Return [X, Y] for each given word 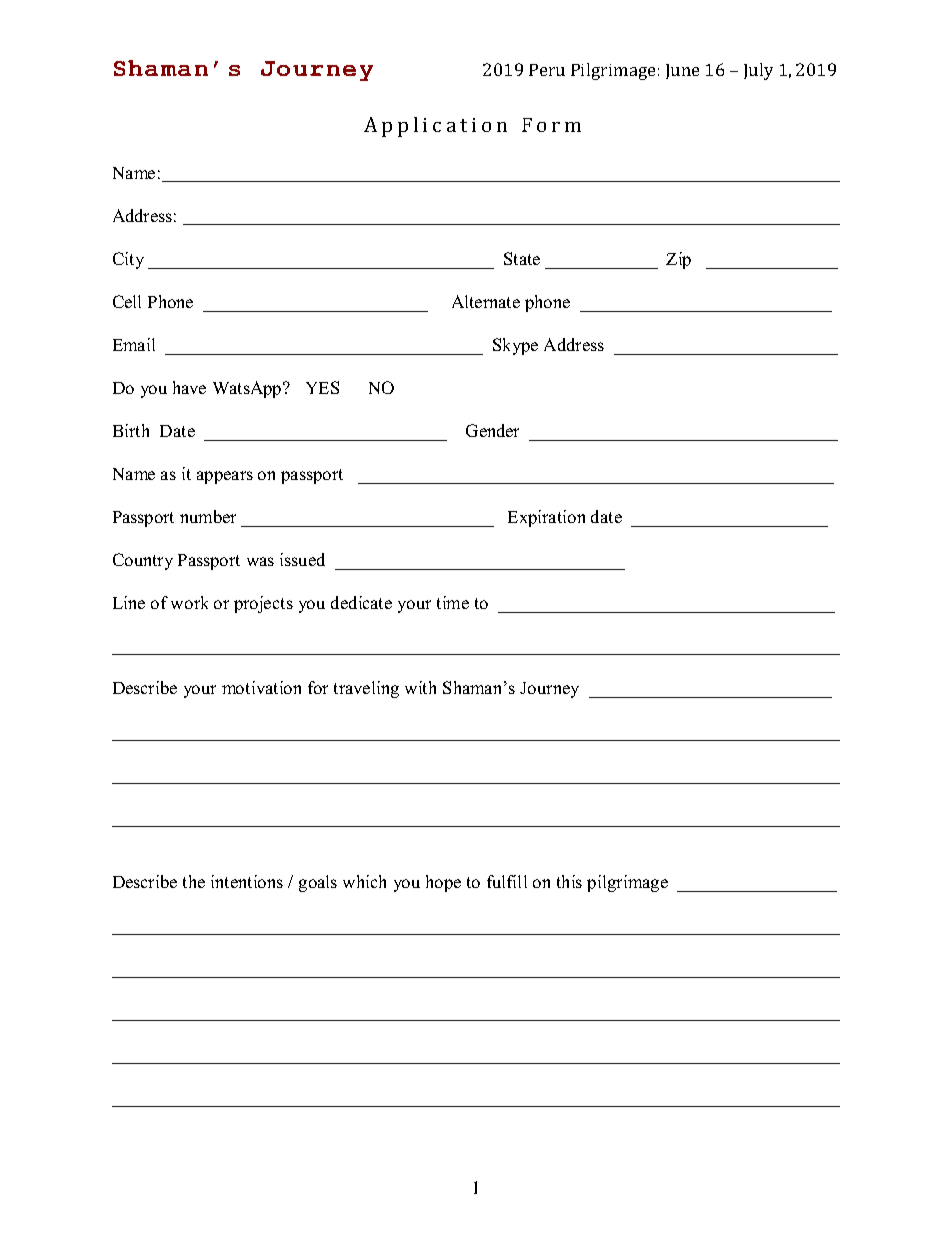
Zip [678, 260]
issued [302, 559]
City [128, 260]
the [194, 881]
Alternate [486, 301]
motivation [261, 687]
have [189, 387]
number [208, 516]
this [569, 881]
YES [322, 387]
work [189, 602]
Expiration [546, 518]
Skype [515, 346]
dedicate [361, 602]
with [420, 687]
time [453, 602]
